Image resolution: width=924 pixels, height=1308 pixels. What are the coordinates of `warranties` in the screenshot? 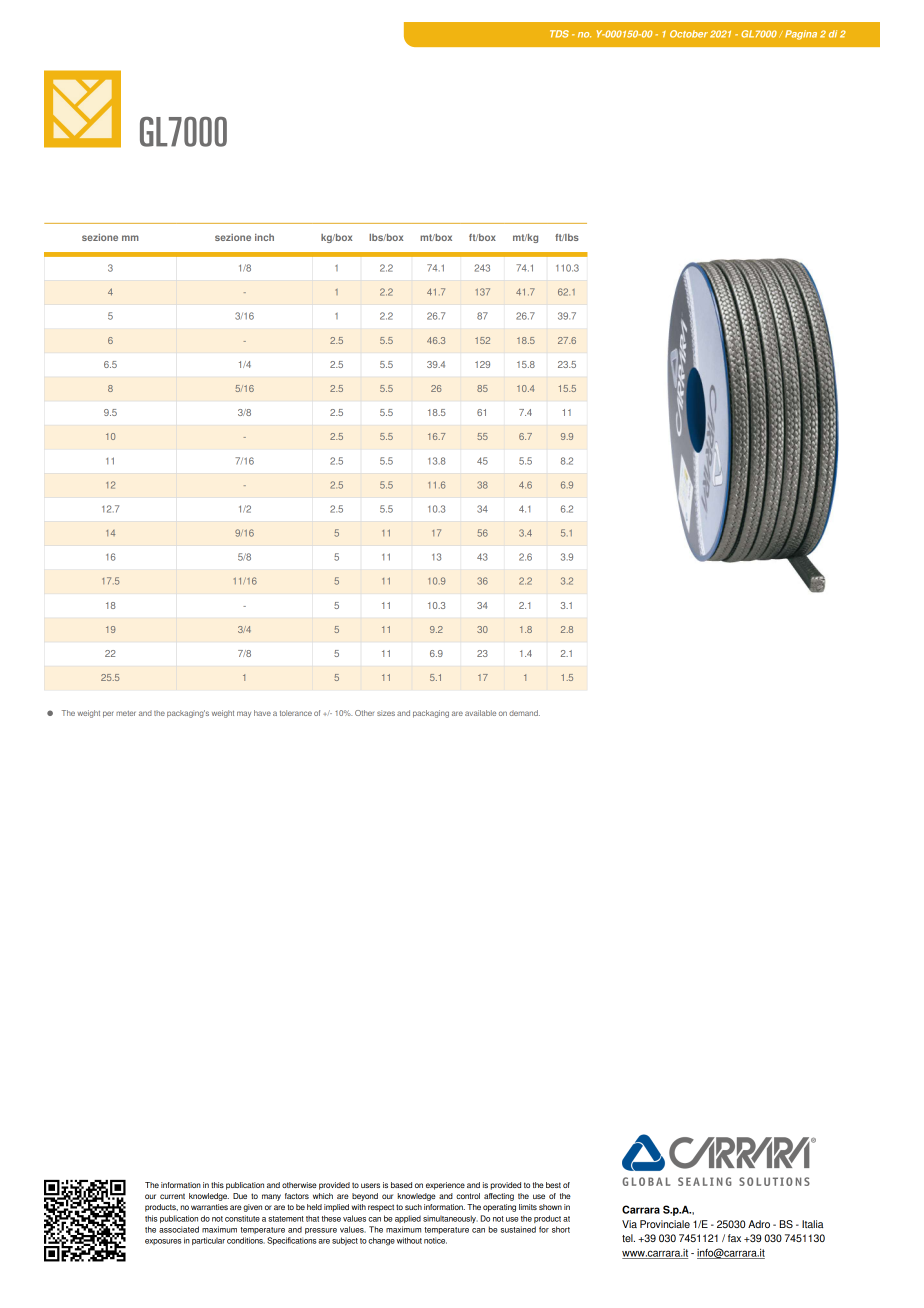 It's located at (209, 1207).
